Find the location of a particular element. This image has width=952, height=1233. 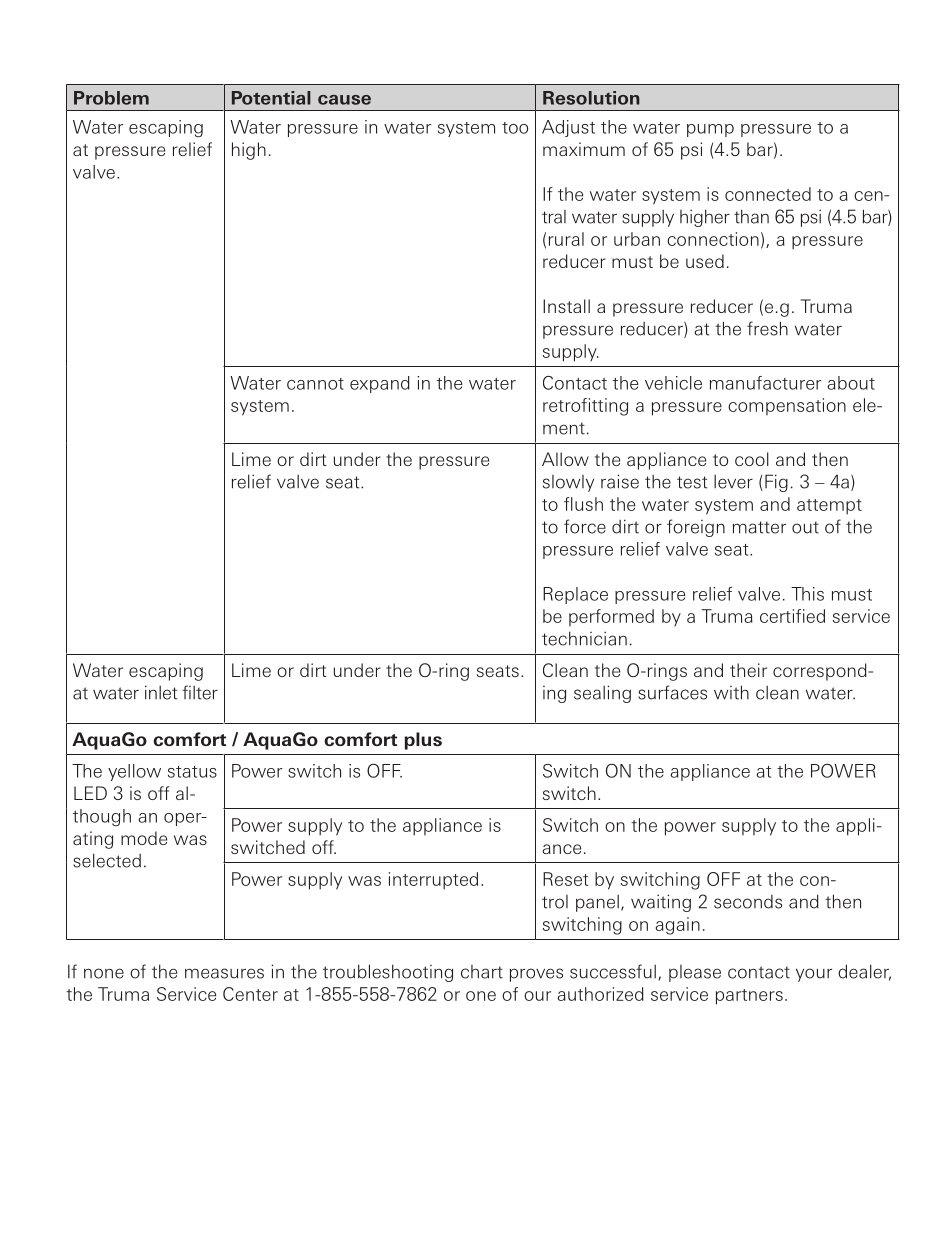

filter is located at coordinates (200, 692).
